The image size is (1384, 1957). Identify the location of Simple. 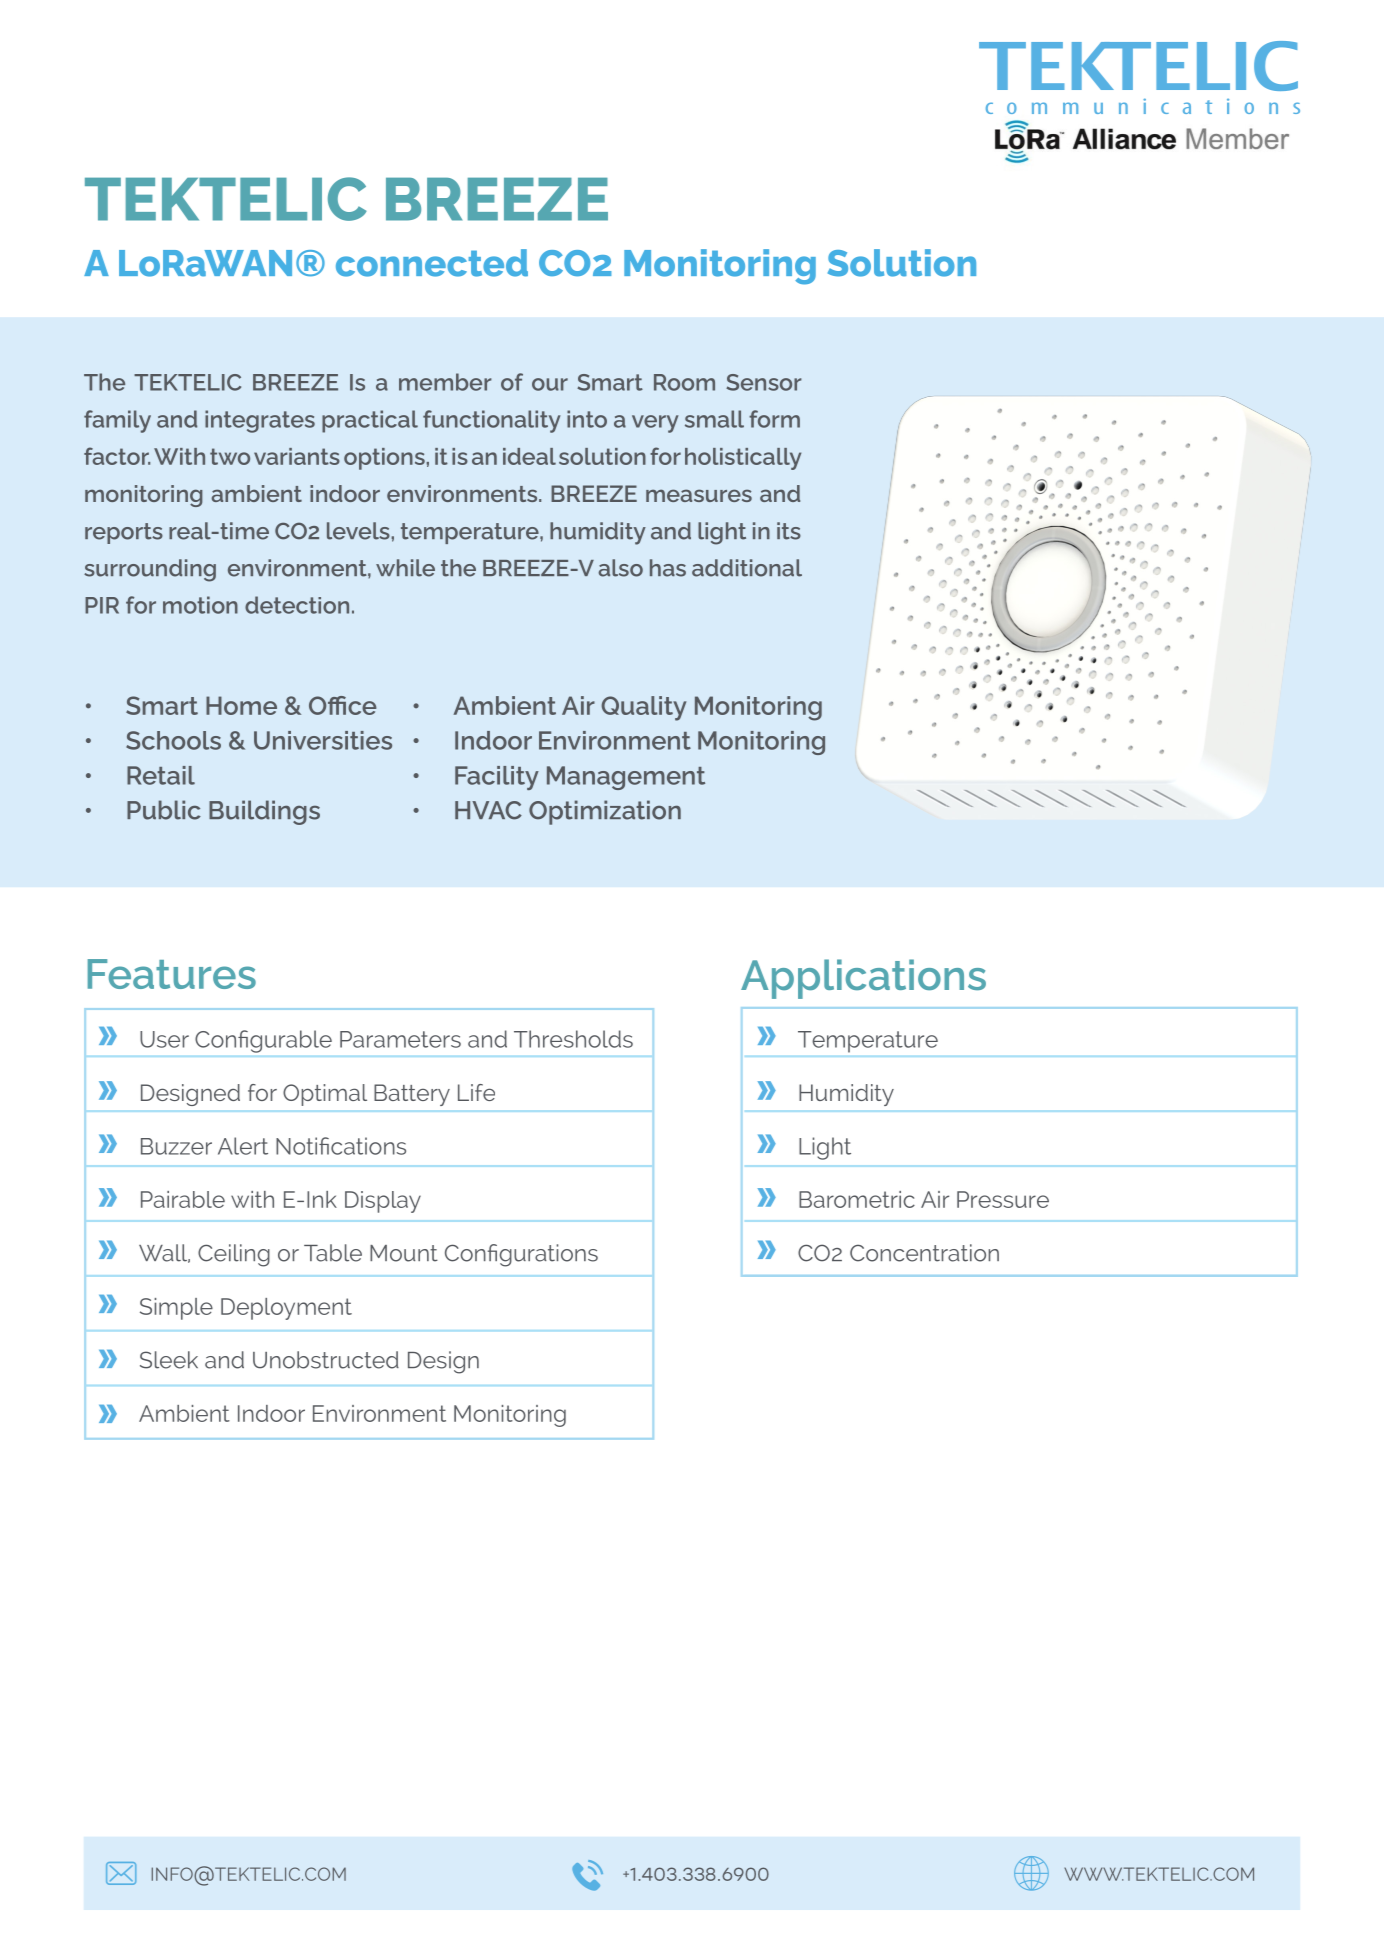
(176, 1309).
